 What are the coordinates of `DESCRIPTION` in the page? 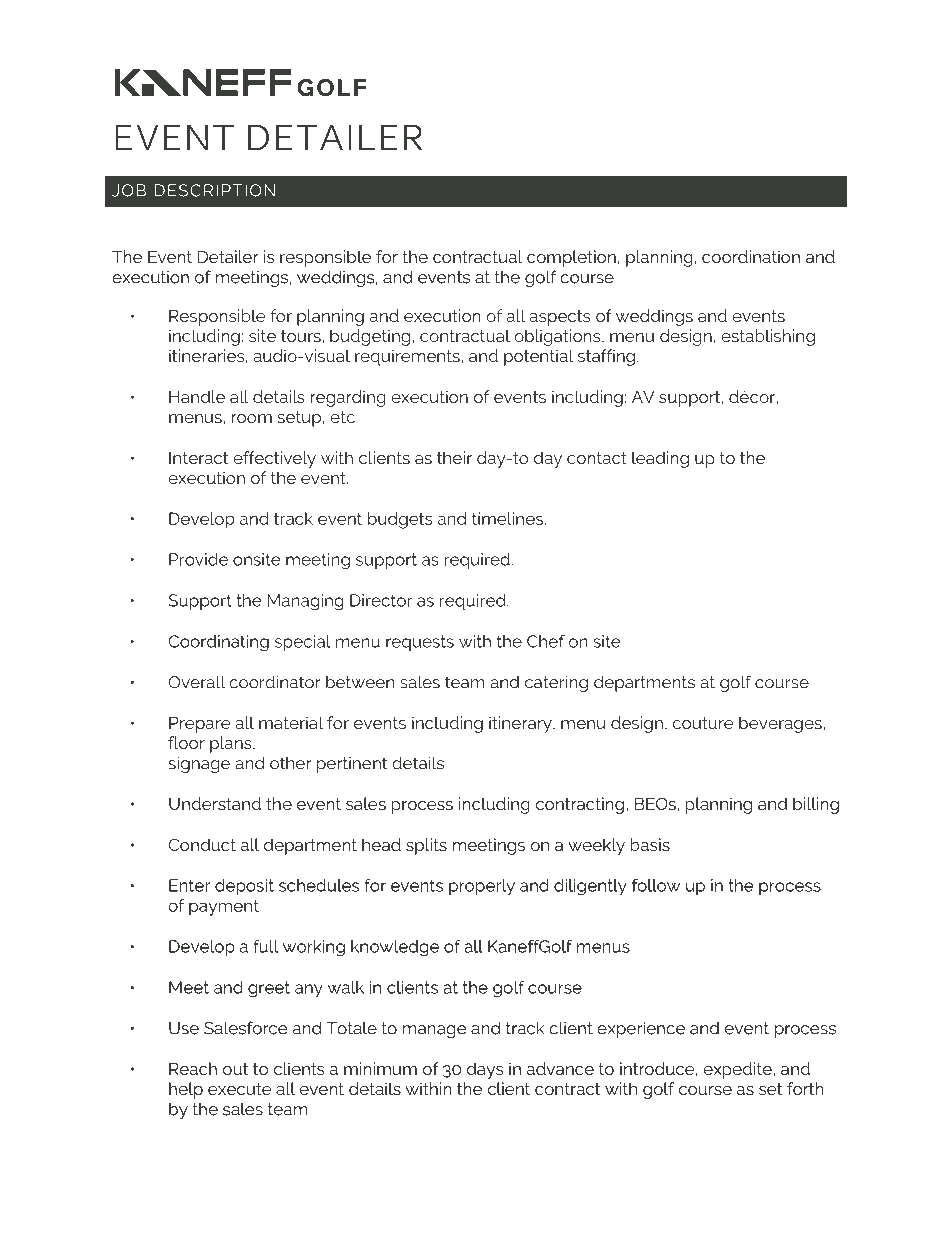 It's located at (215, 190).
